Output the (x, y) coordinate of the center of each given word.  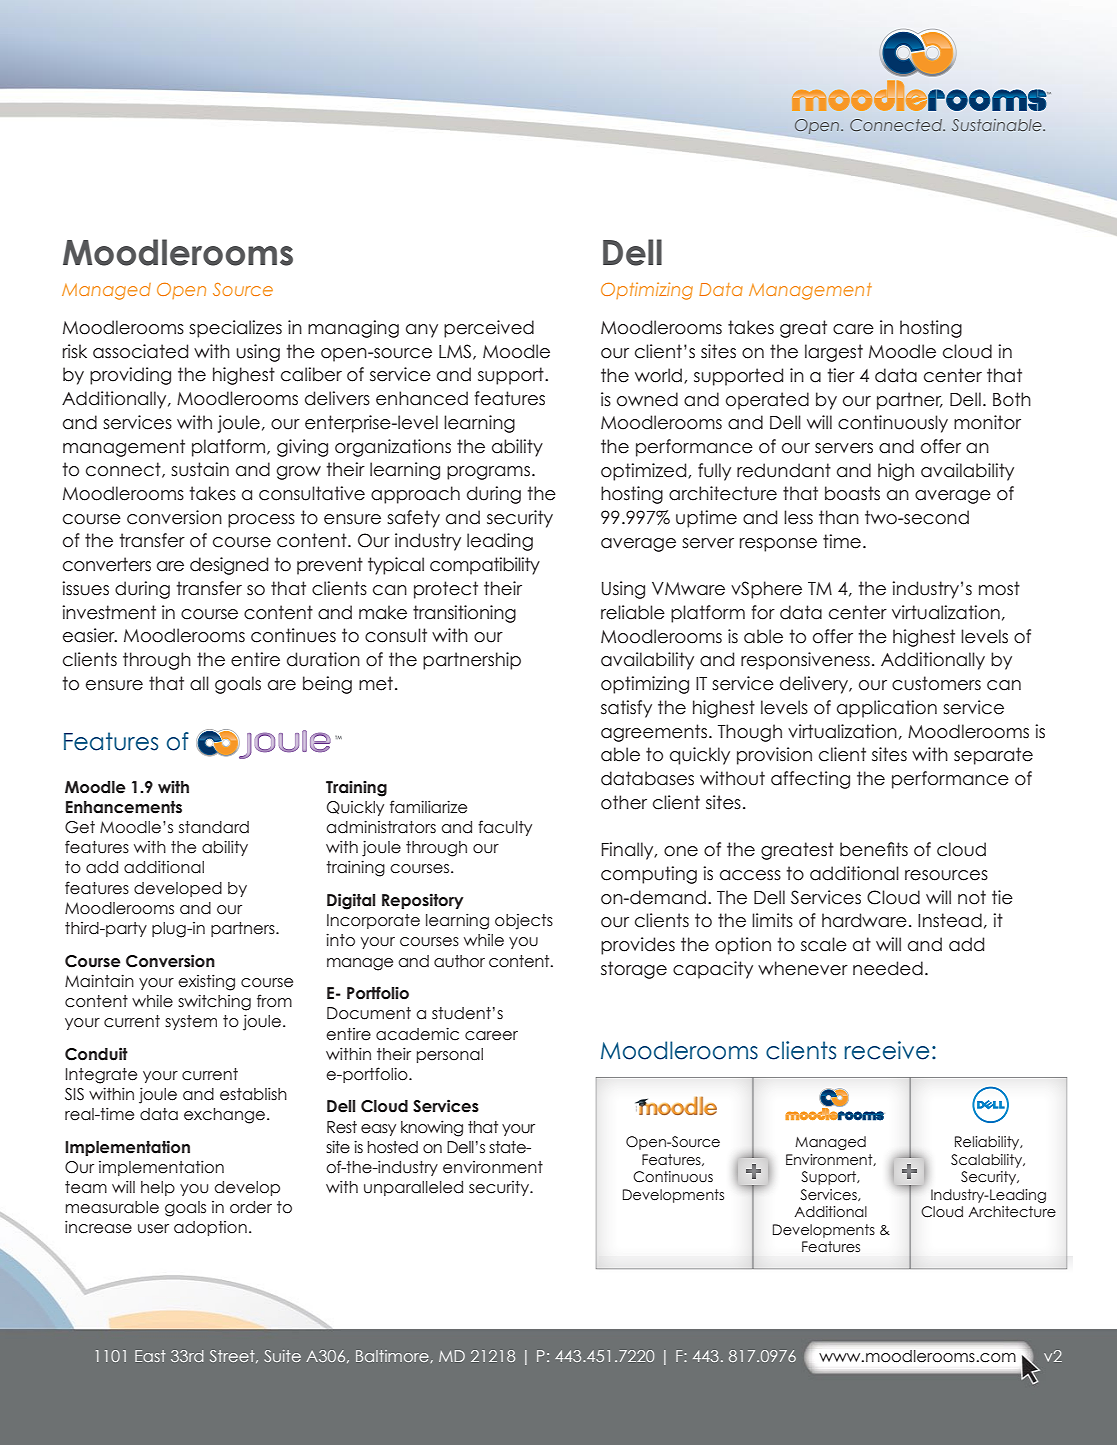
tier (841, 375)
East (150, 1356)
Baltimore (393, 1356)
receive (887, 1050)
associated (140, 351)
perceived (489, 329)
